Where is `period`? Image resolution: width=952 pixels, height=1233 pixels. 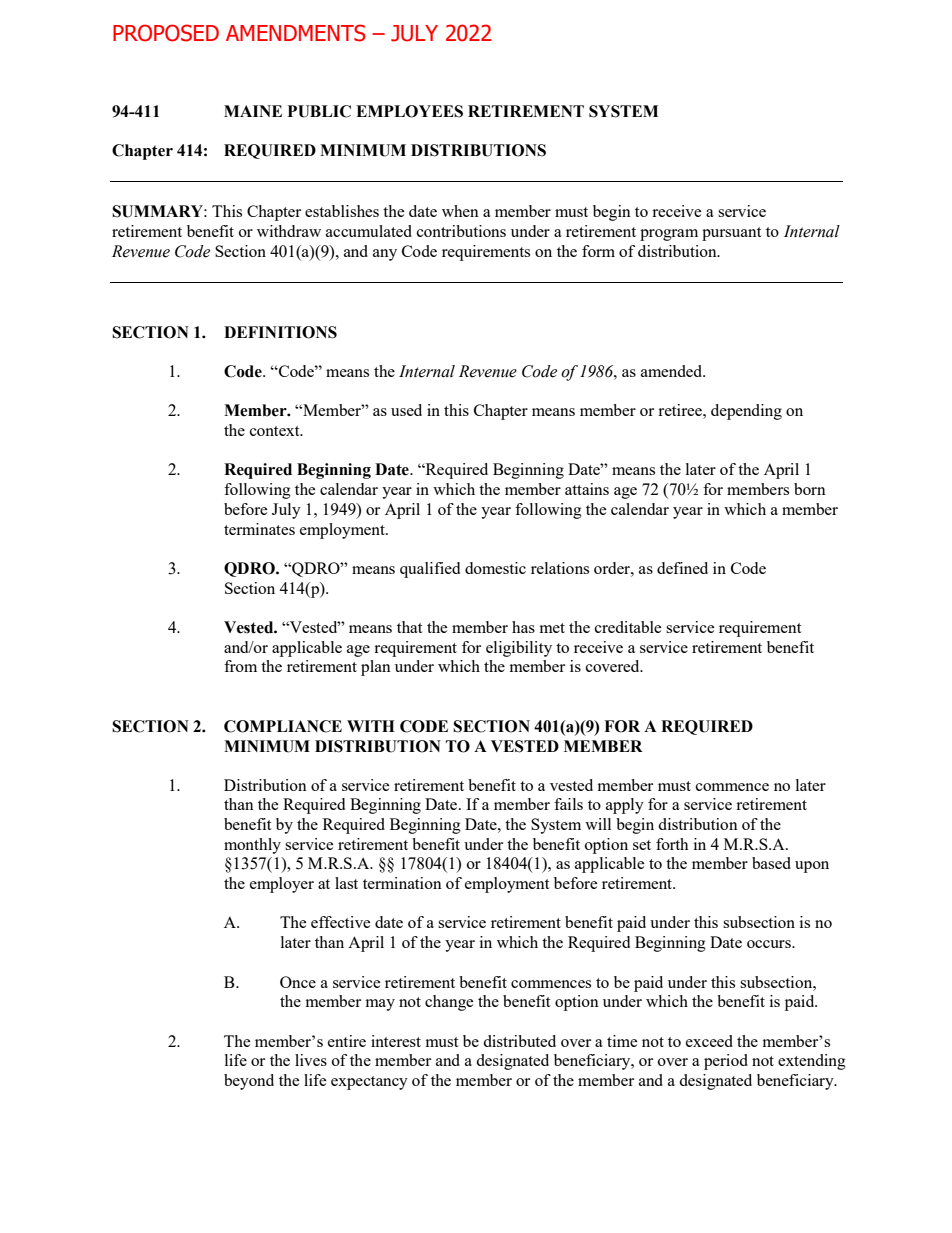
period is located at coordinates (726, 1062).
